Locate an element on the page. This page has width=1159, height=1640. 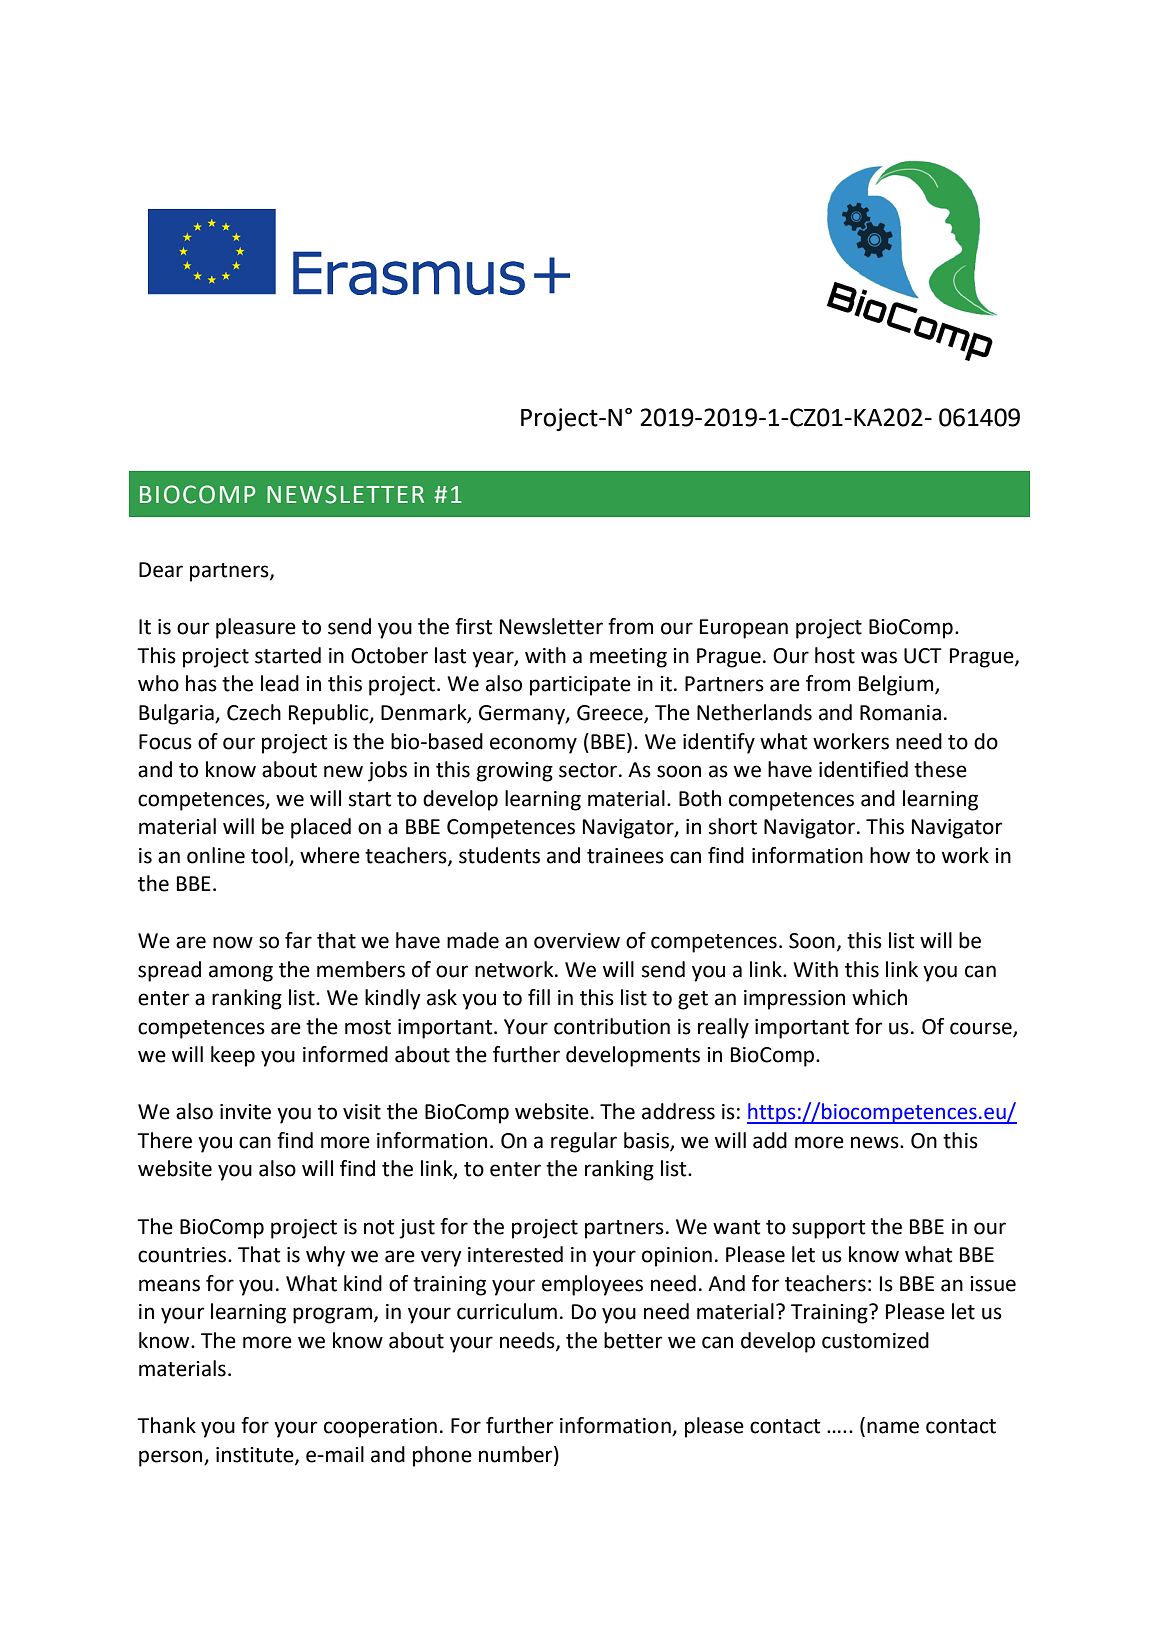
which is located at coordinates (879, 997).
